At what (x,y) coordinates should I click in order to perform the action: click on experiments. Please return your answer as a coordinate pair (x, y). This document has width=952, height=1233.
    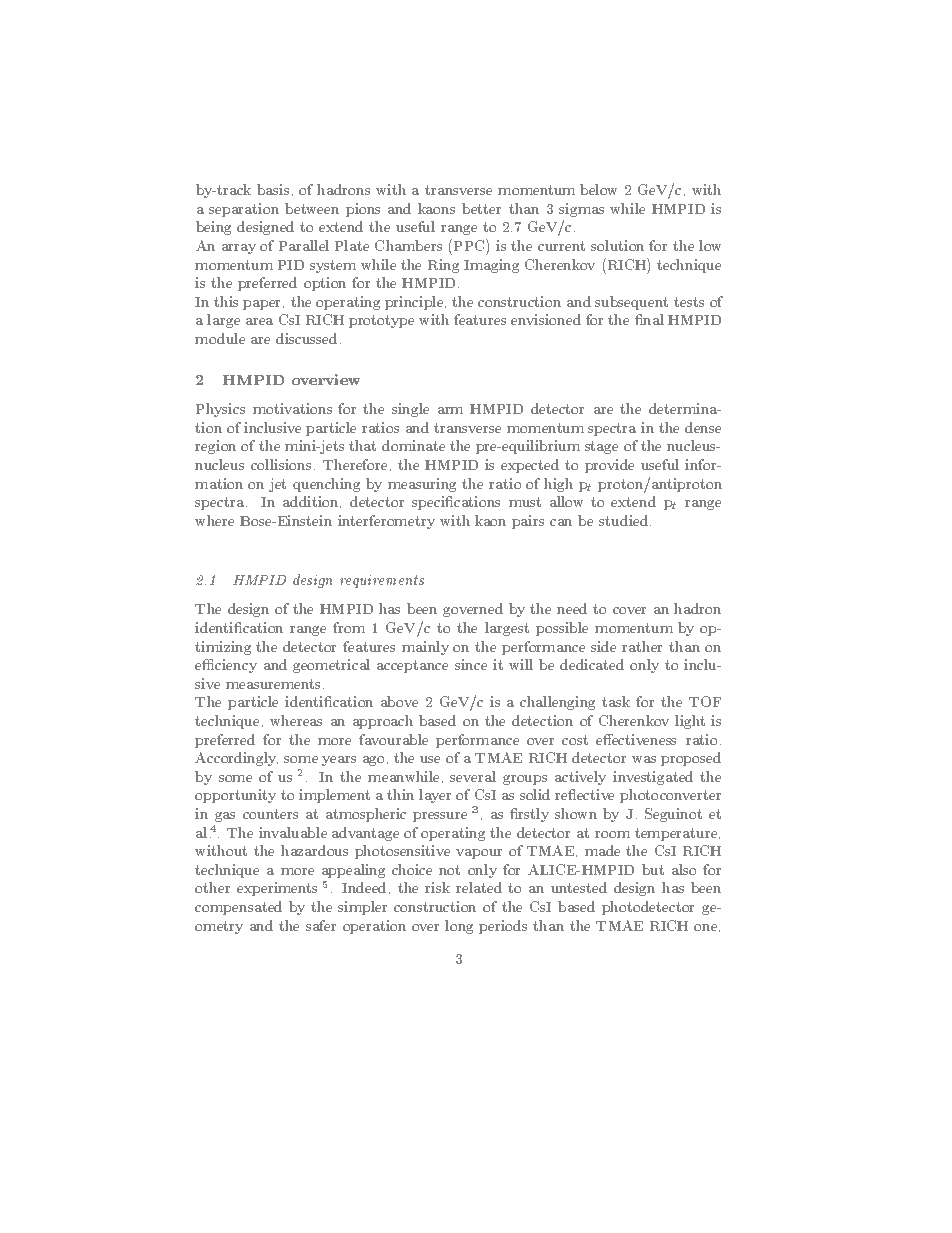
    Looking at the image, I should click on (277, 889).
